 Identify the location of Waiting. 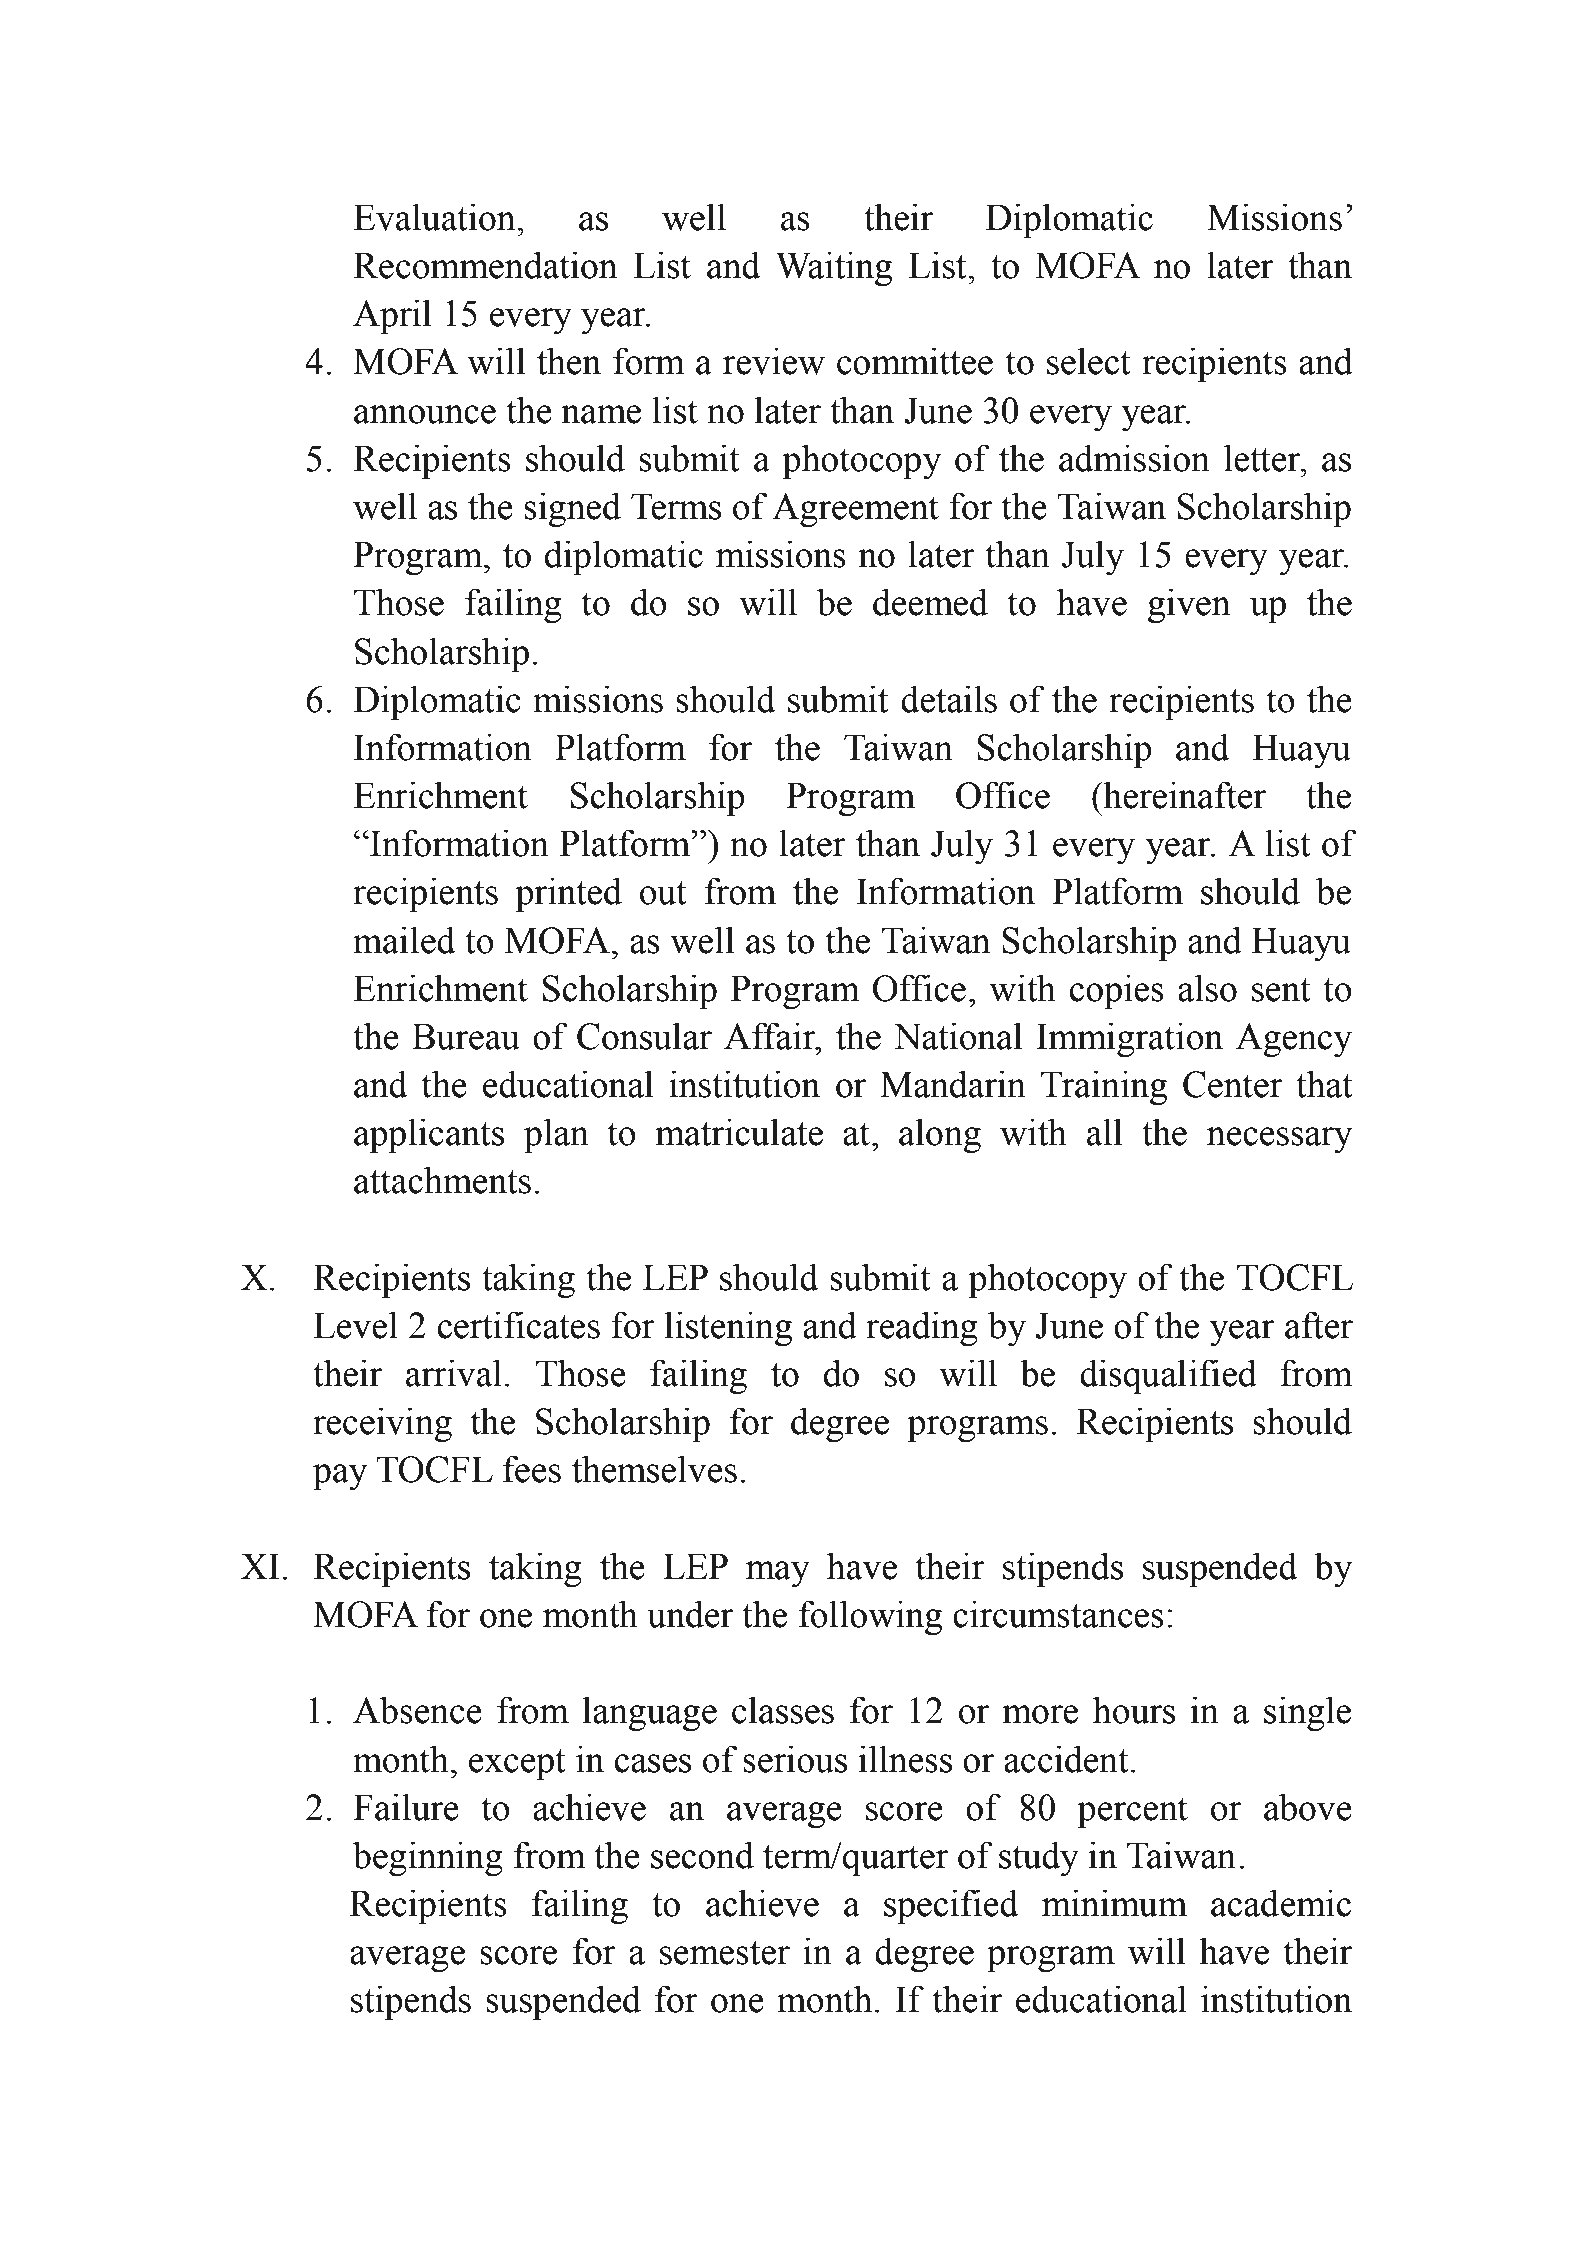
(834, 269).
